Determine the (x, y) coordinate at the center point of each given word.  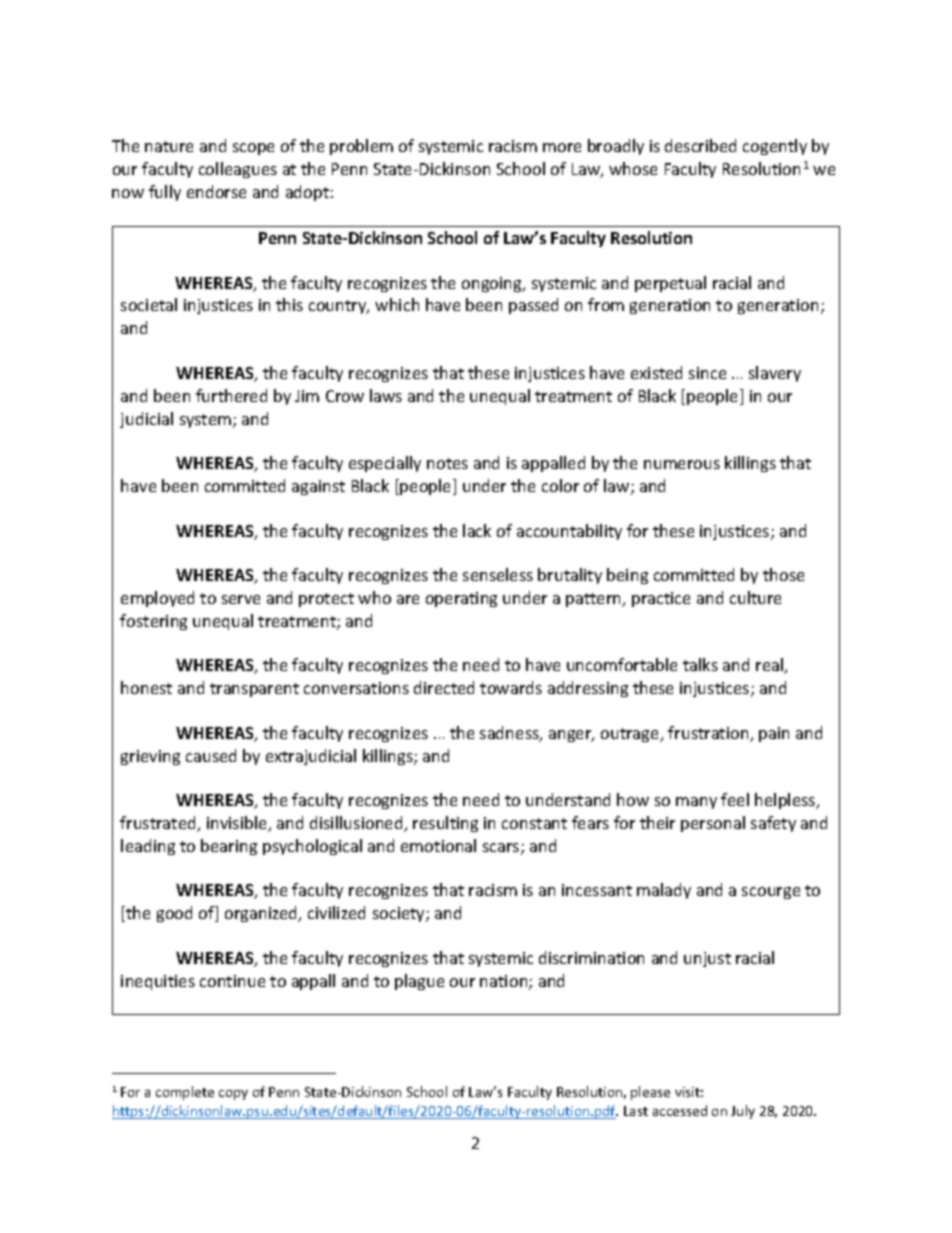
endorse (216, 191)
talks (700, 664)
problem (361, 147)
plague (419, 982)
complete (185, 1093)
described (700, 145)
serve (241, 599)
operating (461, 599)
